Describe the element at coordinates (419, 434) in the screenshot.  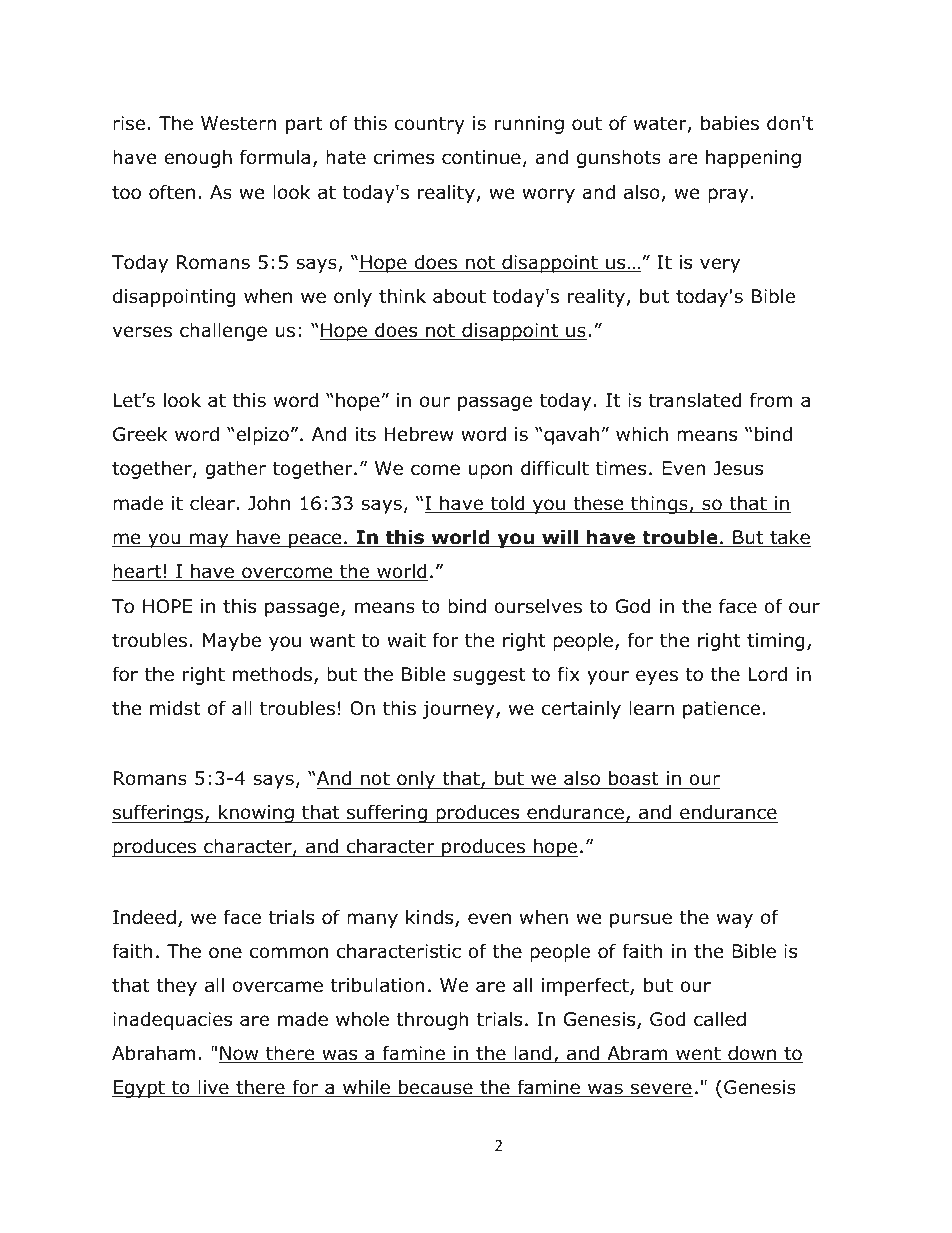
I see `Hebrew` at that location.
